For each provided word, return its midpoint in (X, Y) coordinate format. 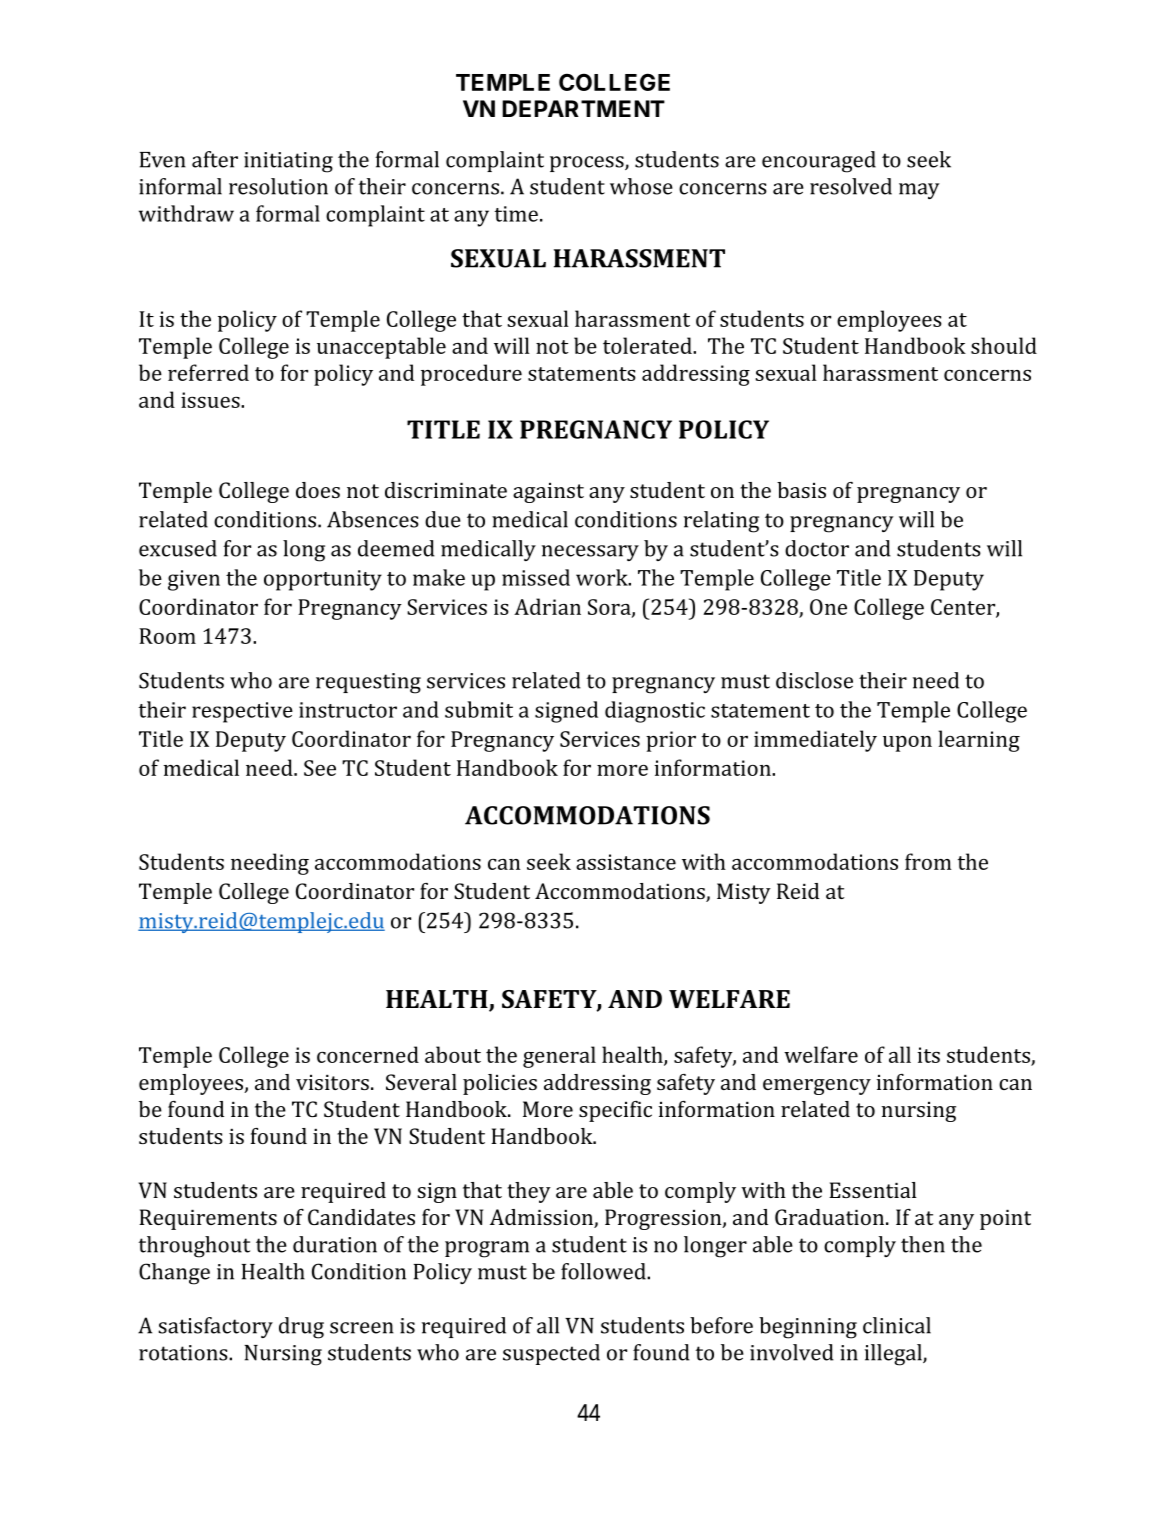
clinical (897, 1325)
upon (907, 744)
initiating (288, 162)
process (588, 164)
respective (242, 712)
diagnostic (655, 712)
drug (301, 1328)
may (919, 191)
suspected (551, 1354)
